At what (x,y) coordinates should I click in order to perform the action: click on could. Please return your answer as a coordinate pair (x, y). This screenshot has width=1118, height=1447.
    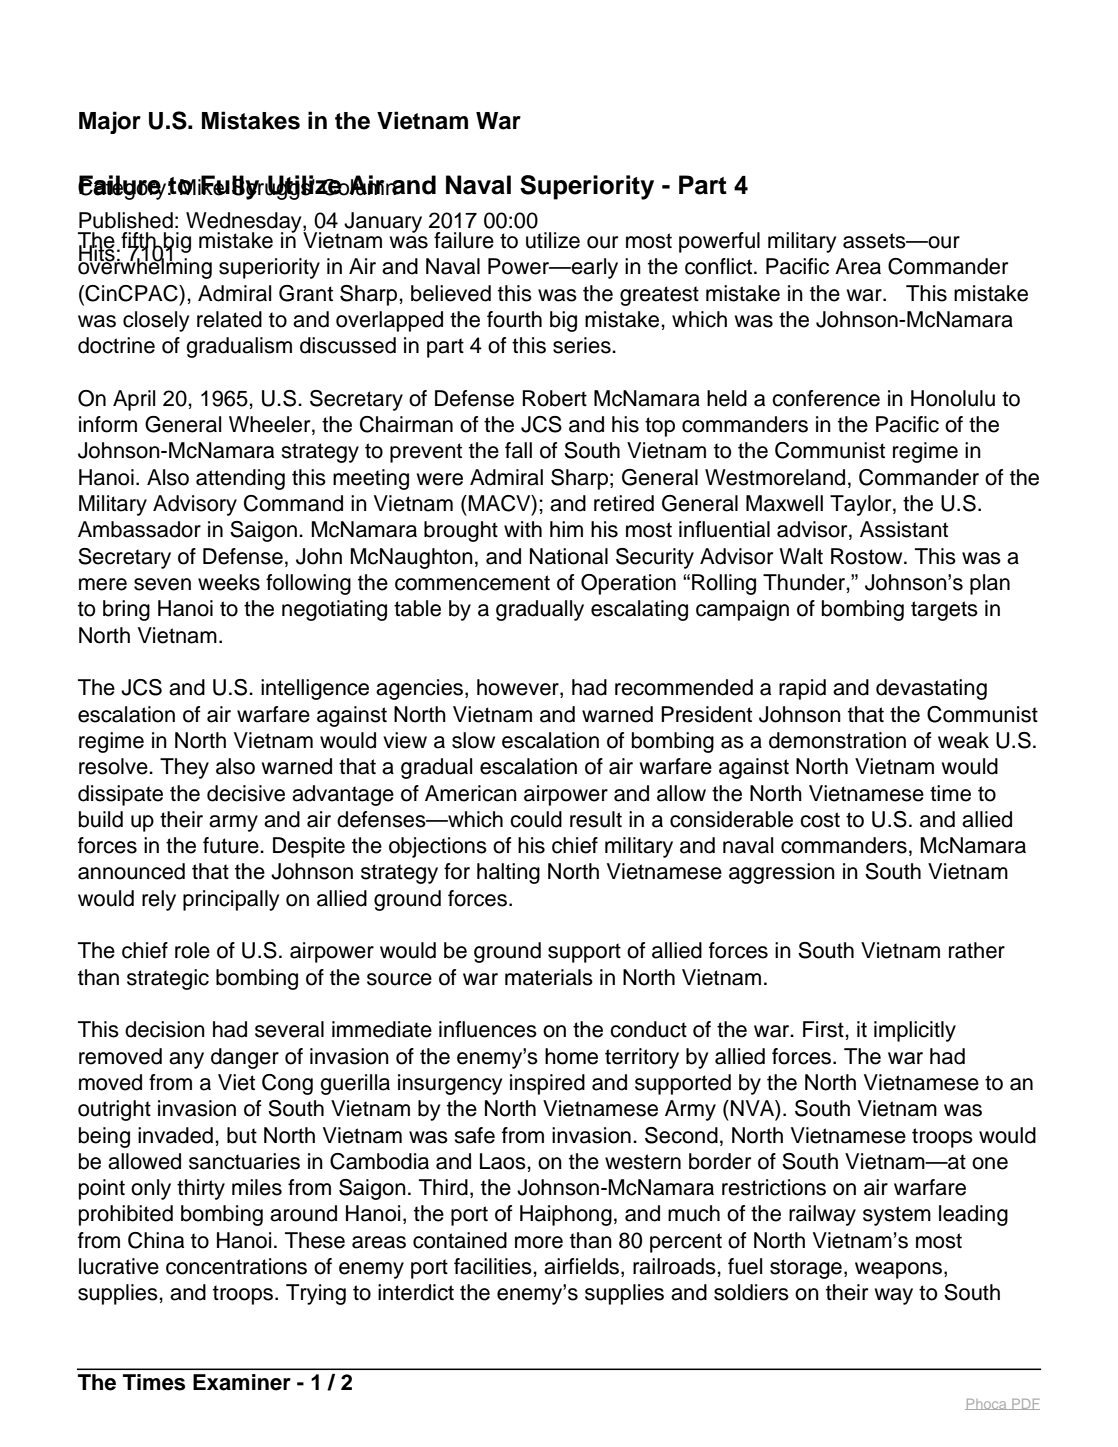
    Looking at the image, I should click on (536, 819).
